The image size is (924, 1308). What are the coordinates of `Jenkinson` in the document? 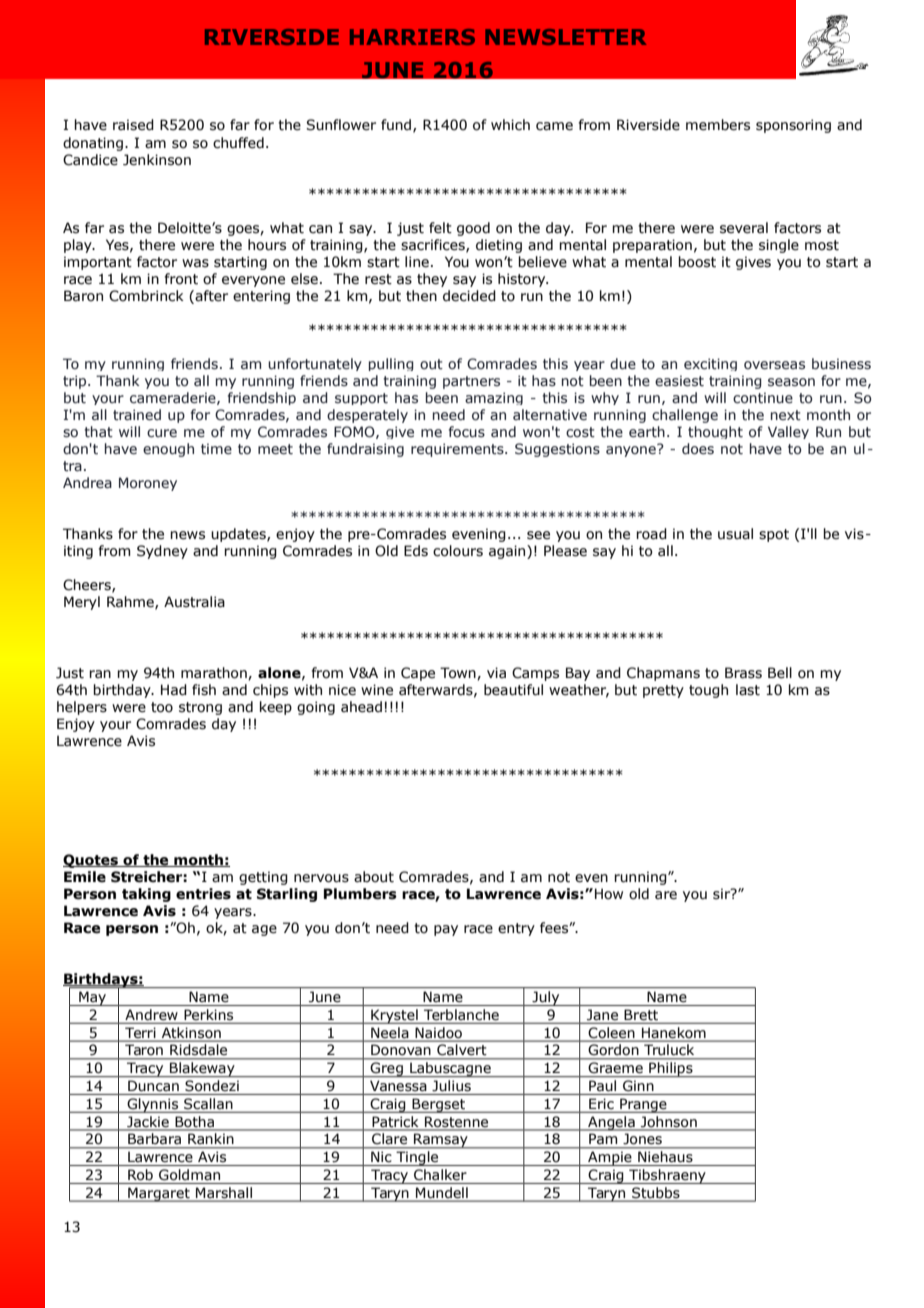 It's located at (157, 160).
